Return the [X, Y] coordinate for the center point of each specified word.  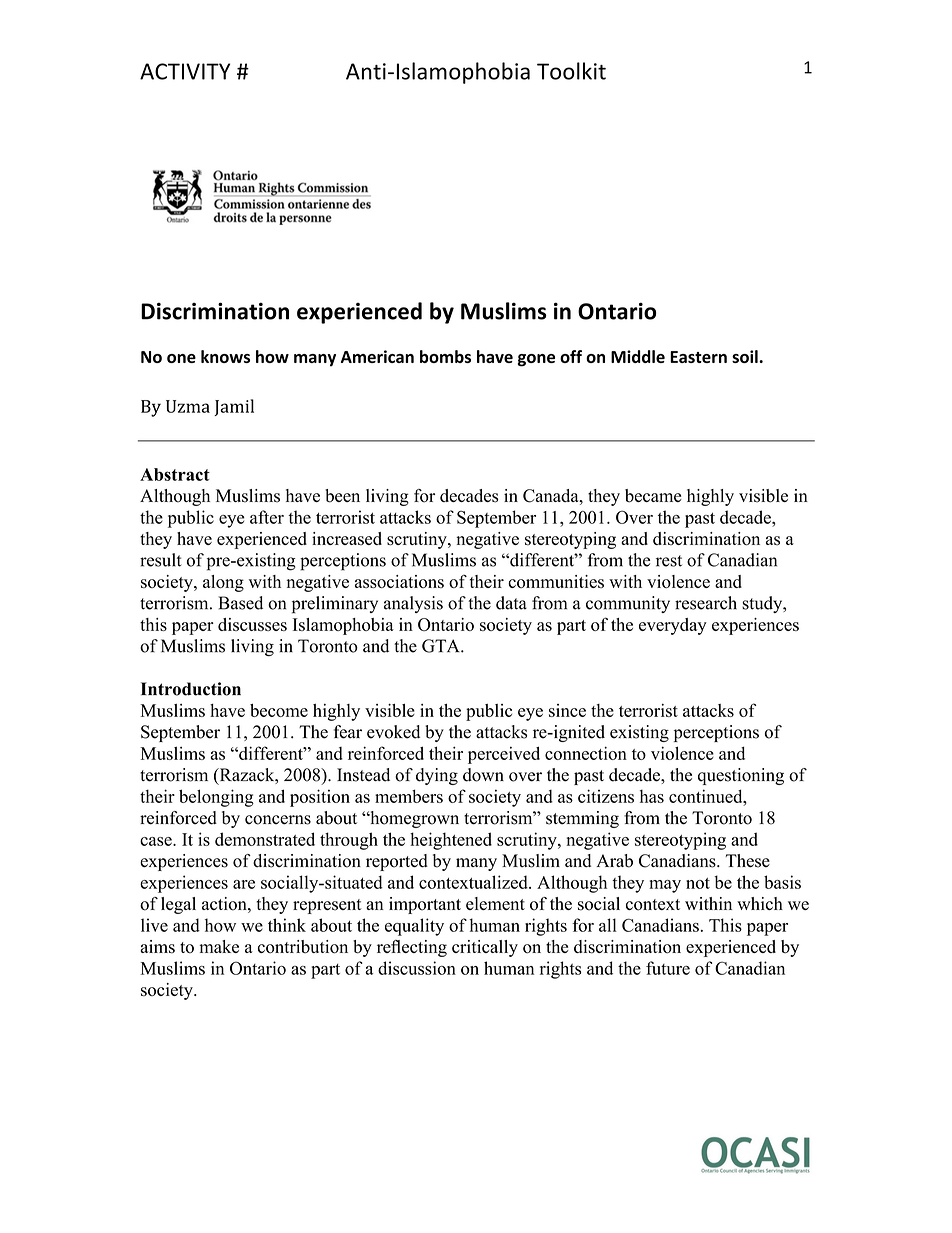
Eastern [698, 357]
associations [399, 581]
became [653, 496]
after [267, 517]
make [219, 946]
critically [485, 948]
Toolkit [571, 71]
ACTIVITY [185, 71]
